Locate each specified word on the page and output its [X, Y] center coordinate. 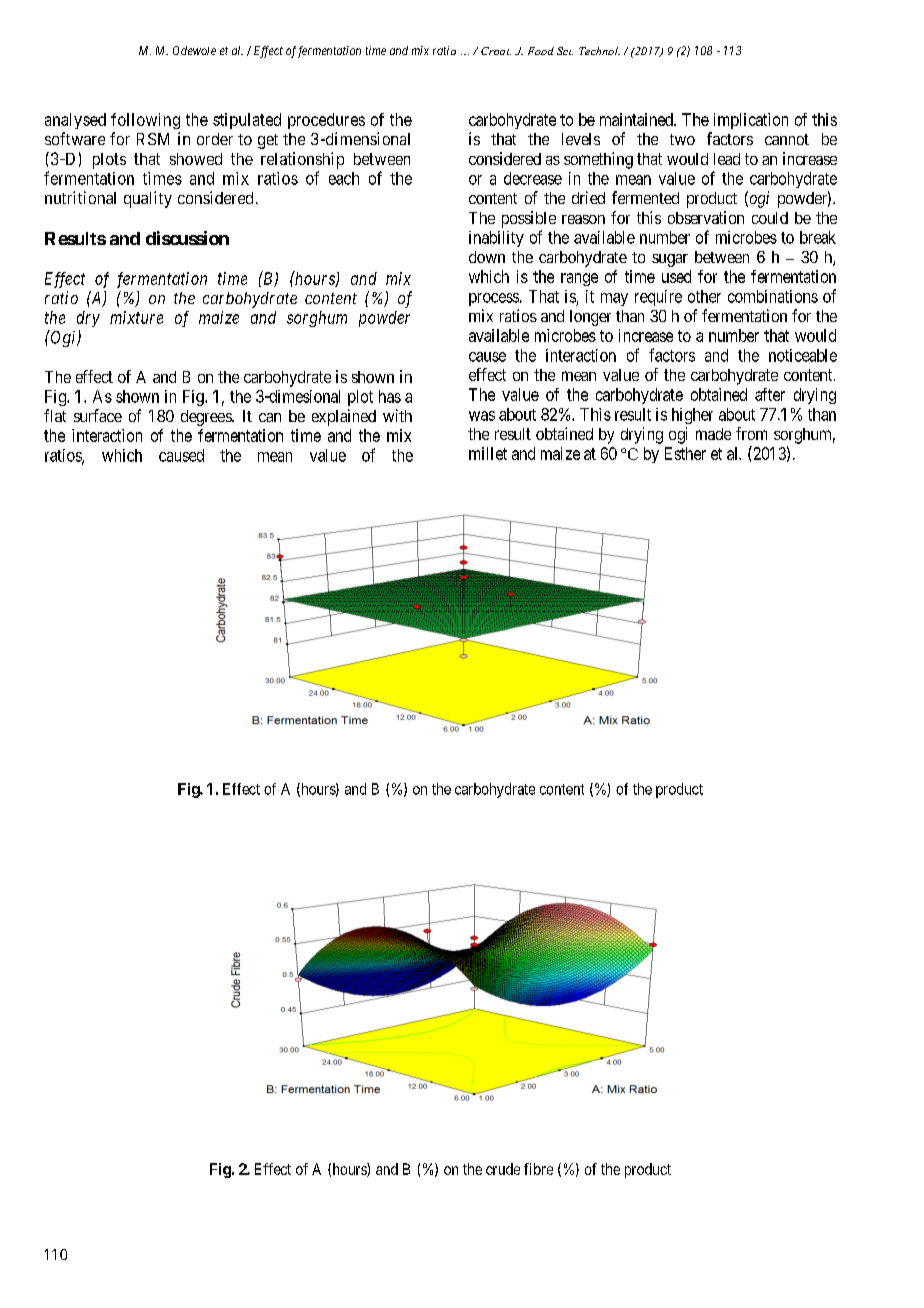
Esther [685, 453]
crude [503, 1169]
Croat [496, 51]
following [145, 121]
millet [488, 453]
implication [751, 121]
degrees [207, 418]
